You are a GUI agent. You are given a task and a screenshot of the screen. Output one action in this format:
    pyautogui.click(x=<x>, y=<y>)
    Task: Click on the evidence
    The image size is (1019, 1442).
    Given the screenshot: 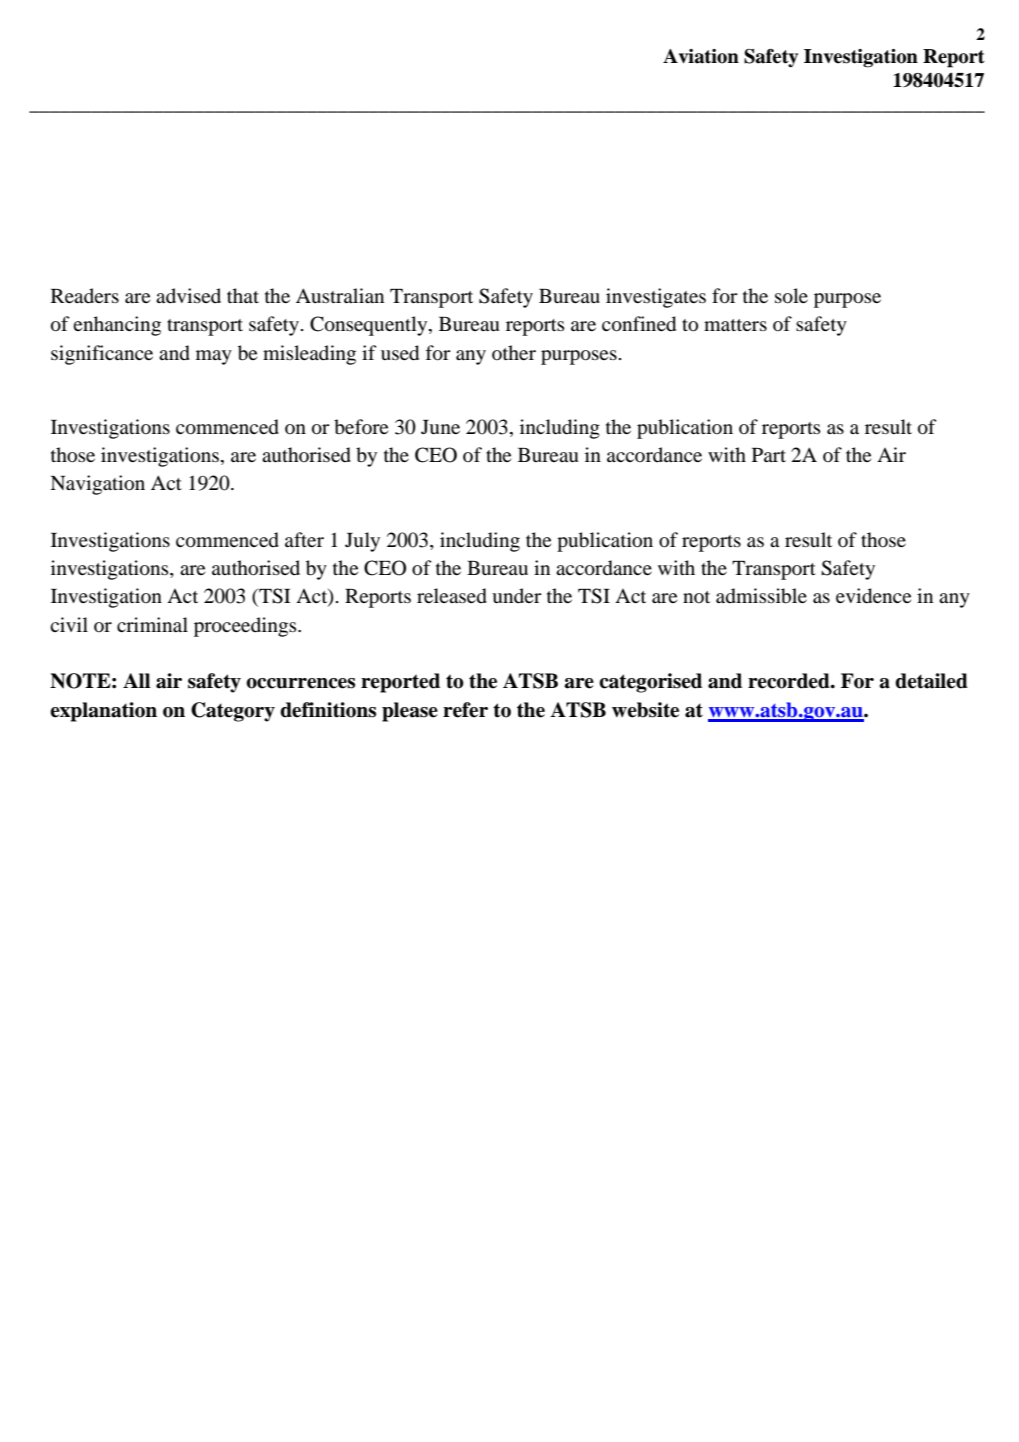 What is the action you would take?
    pyautogui.click(x=873, y=596)
